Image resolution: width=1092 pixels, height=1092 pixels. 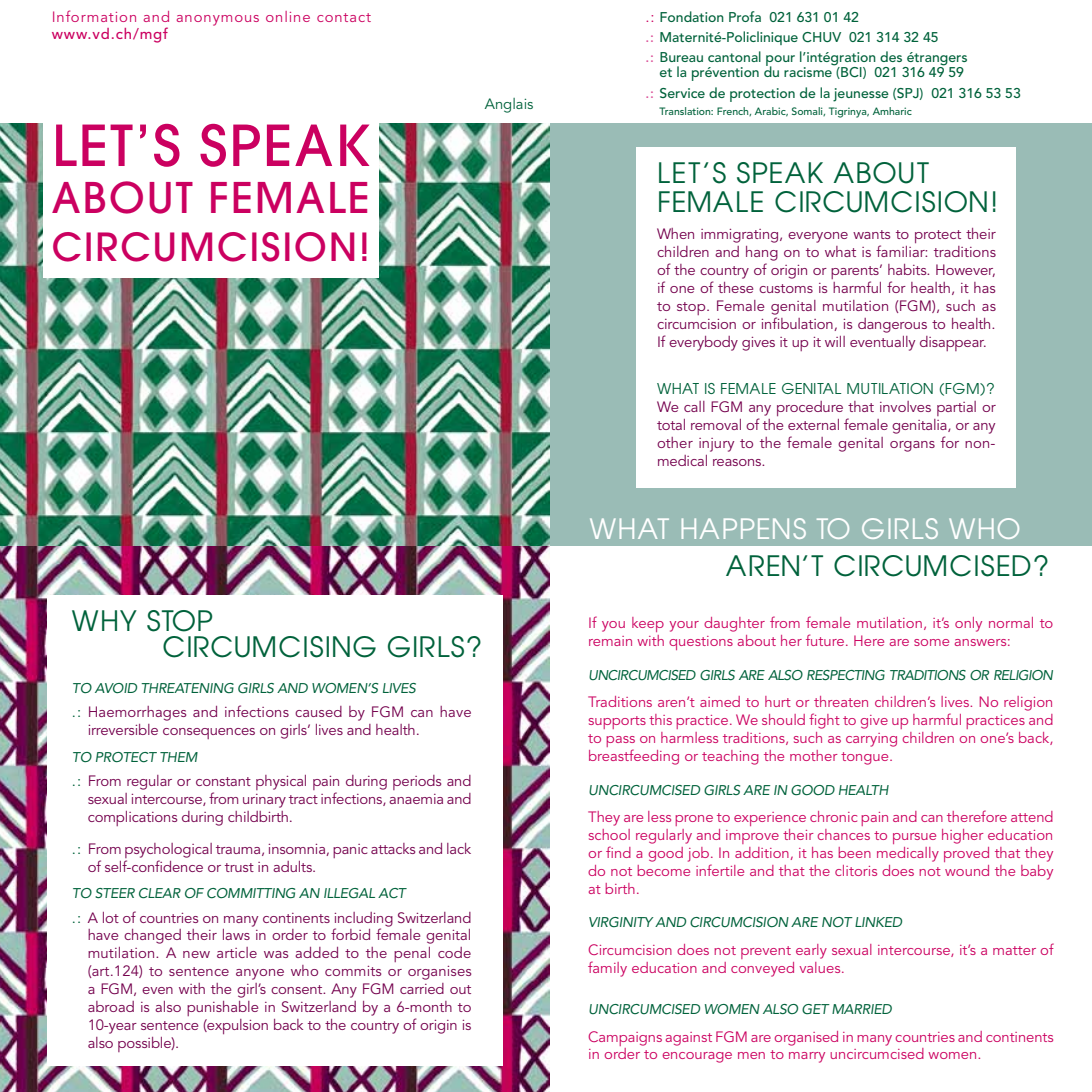 I want to click on keep, so click(x=648, y=624).
